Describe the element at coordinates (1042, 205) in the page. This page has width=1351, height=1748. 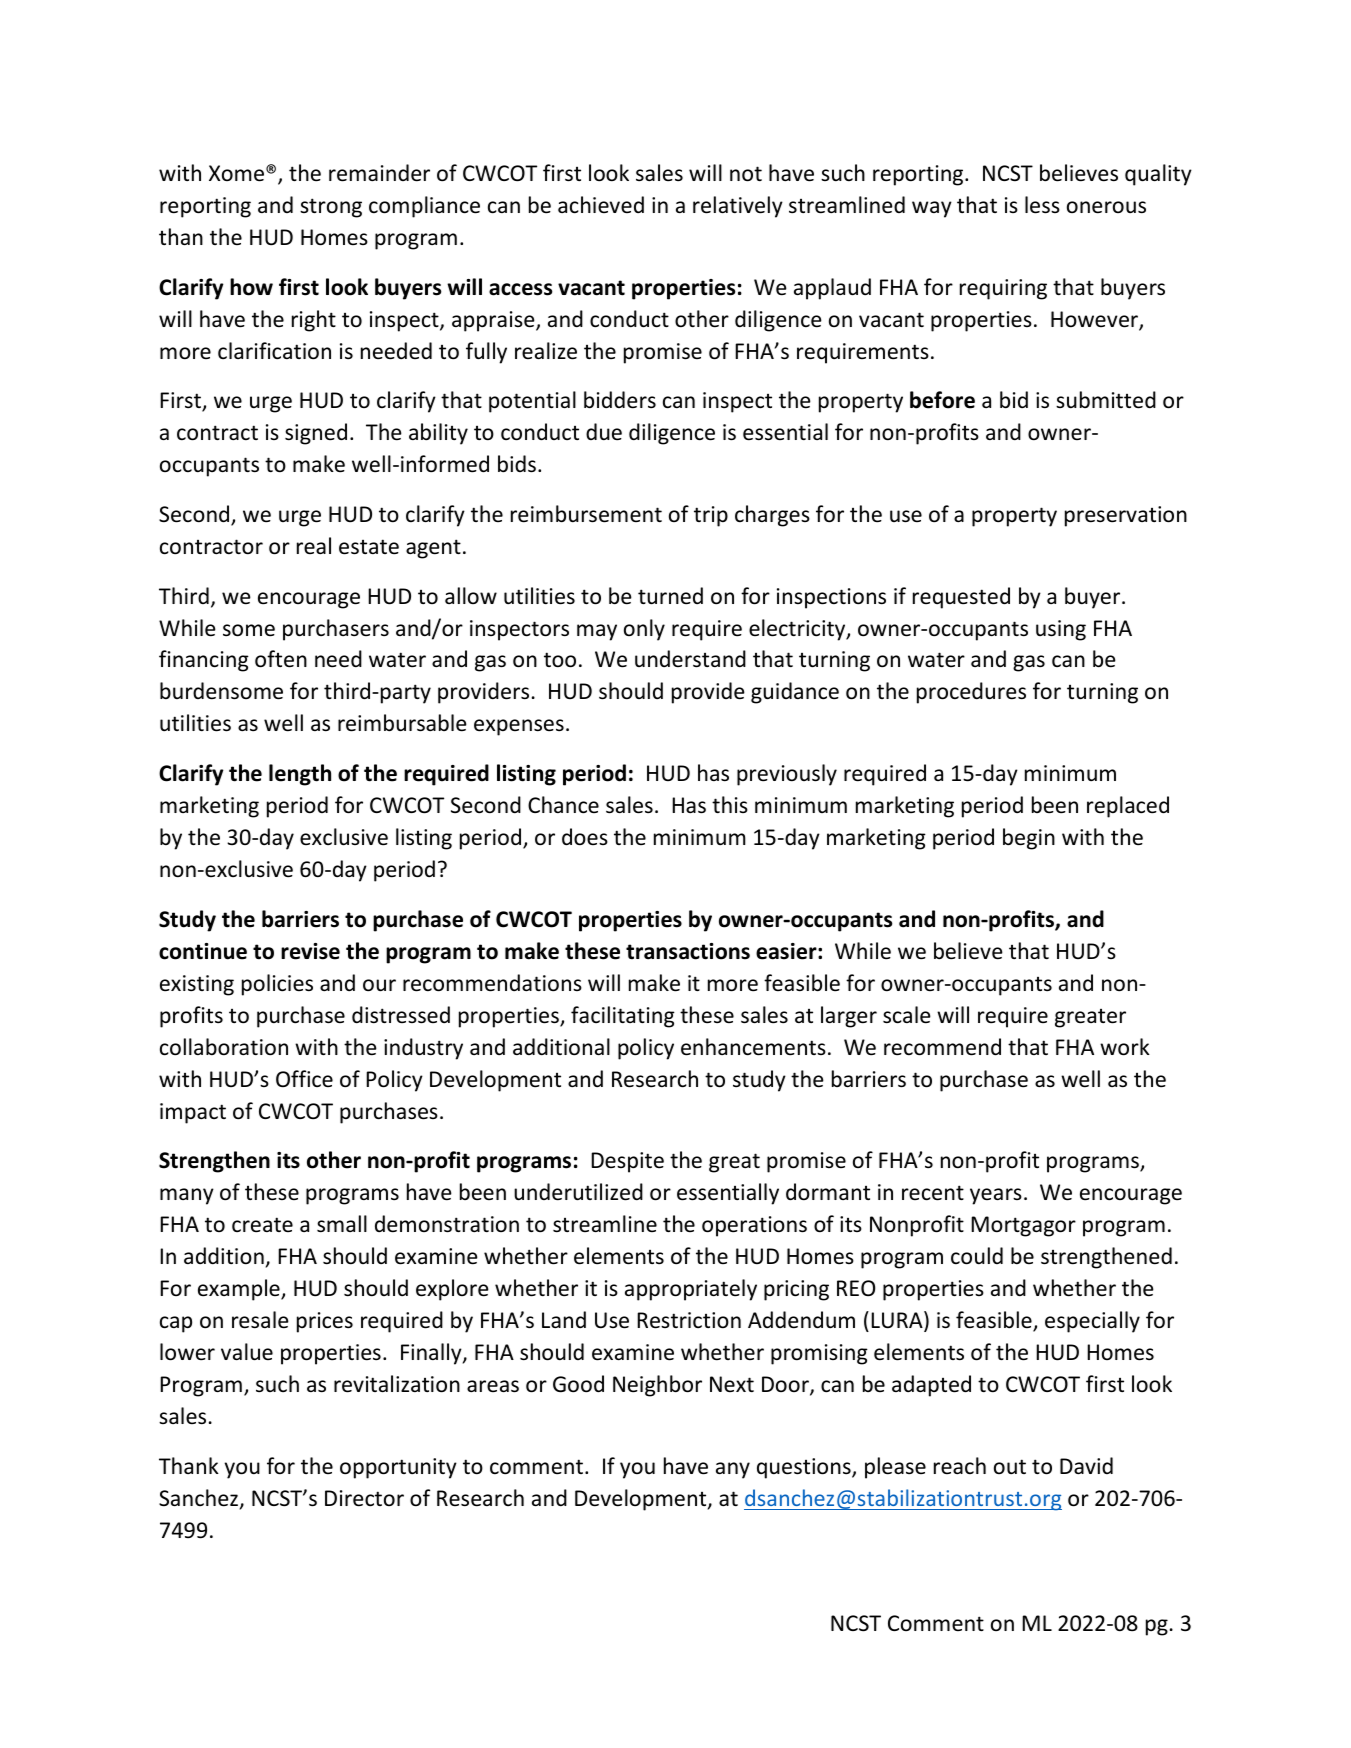
I see `less` at that location.
